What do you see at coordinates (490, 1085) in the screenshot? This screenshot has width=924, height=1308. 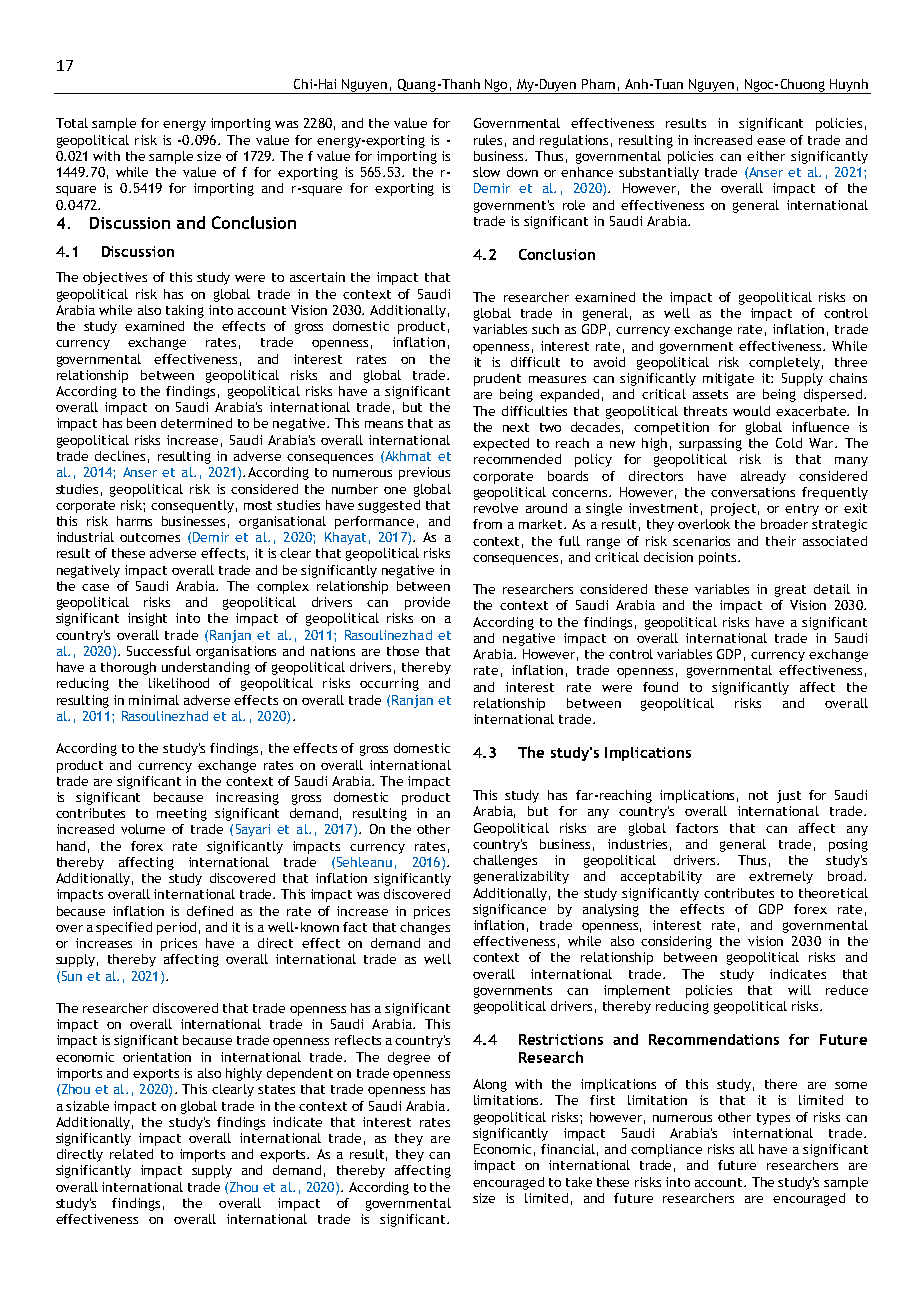 I see `Along` at bounding box center [490, 1085].
